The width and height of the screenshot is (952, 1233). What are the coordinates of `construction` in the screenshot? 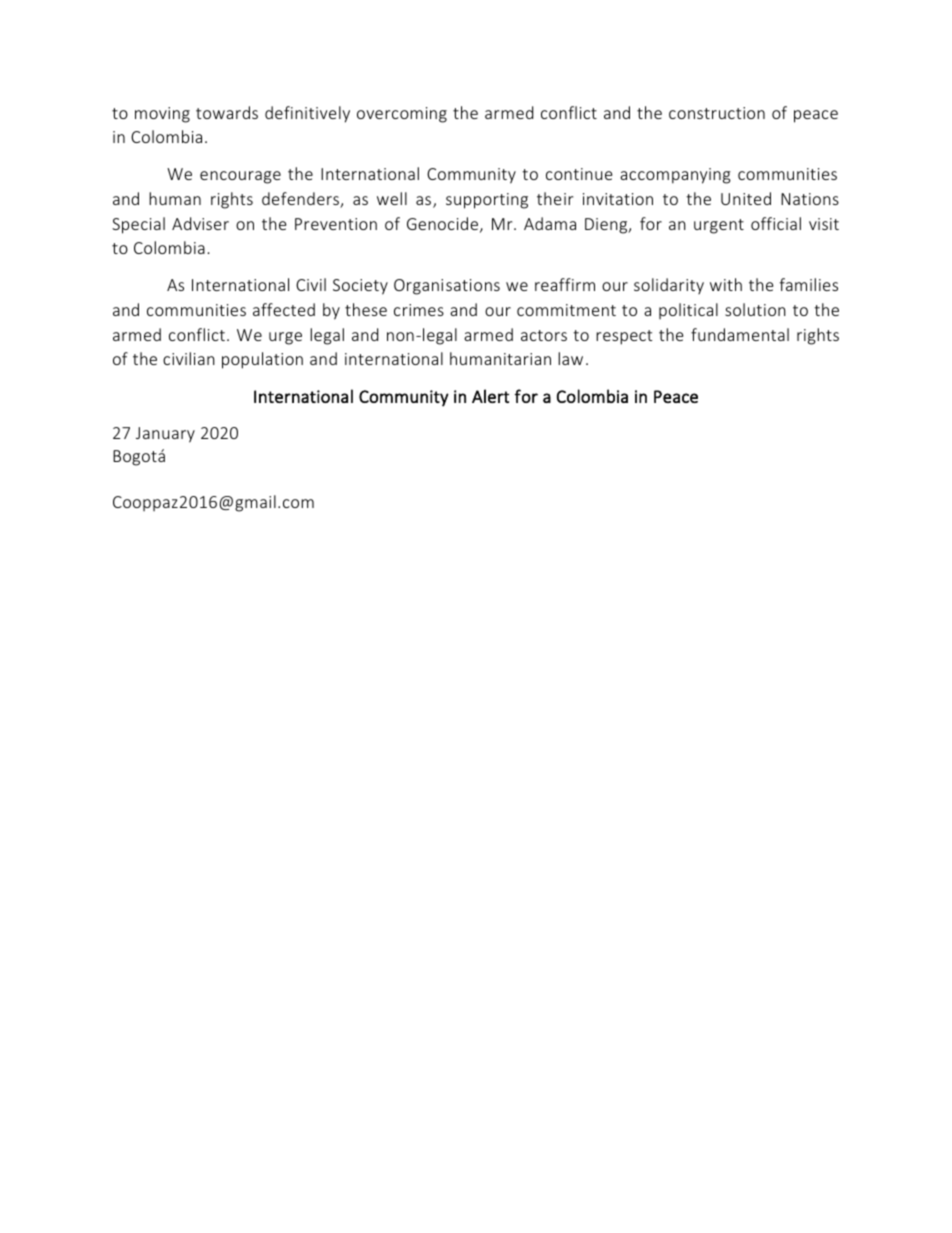 It's located at (717, 113).
